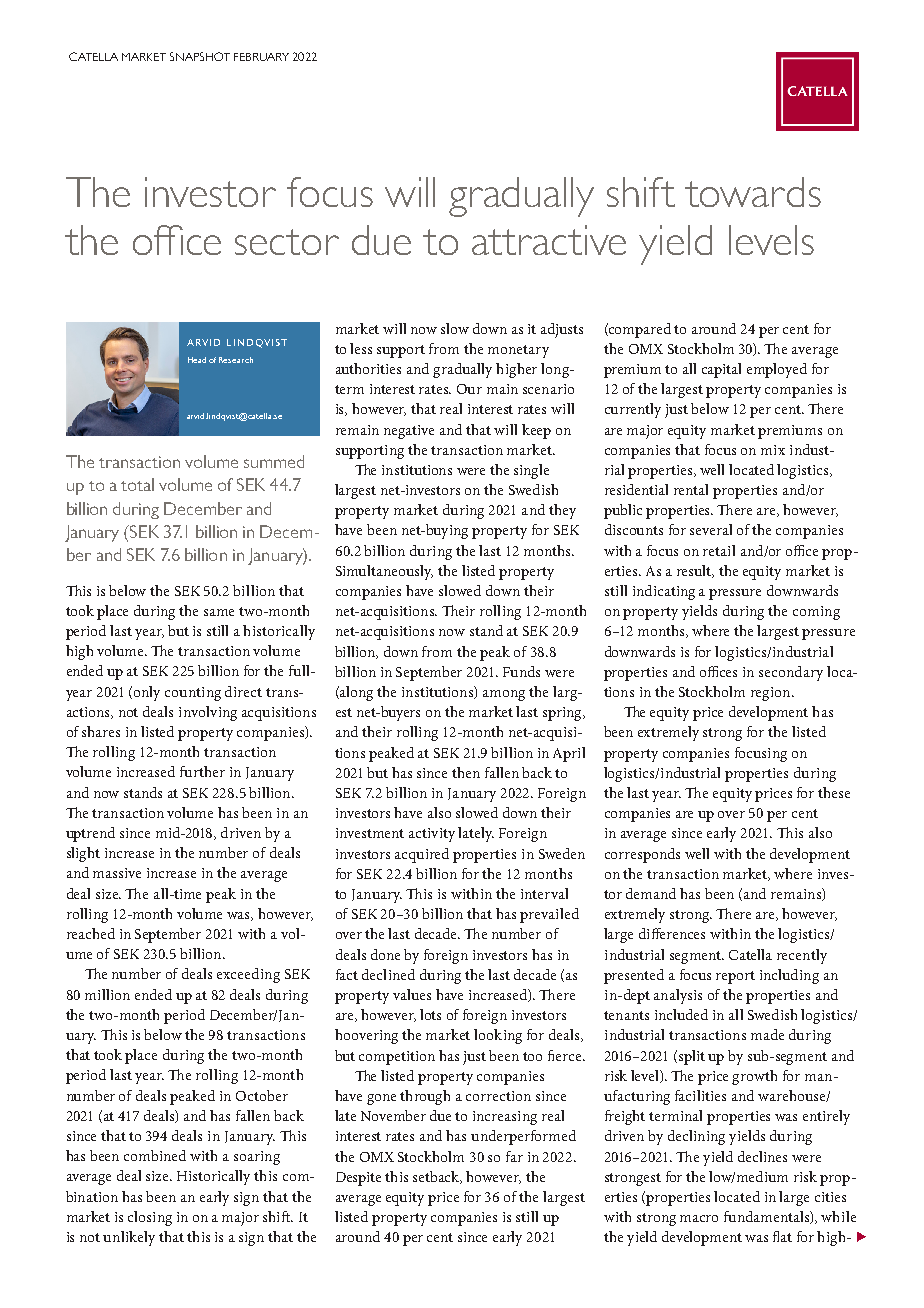 The width and height of the screenshot is (924, 1308). What do you see at coordinates (753, 192) in the screenshot?
I see `towards` at bounding box center [753, 192].
